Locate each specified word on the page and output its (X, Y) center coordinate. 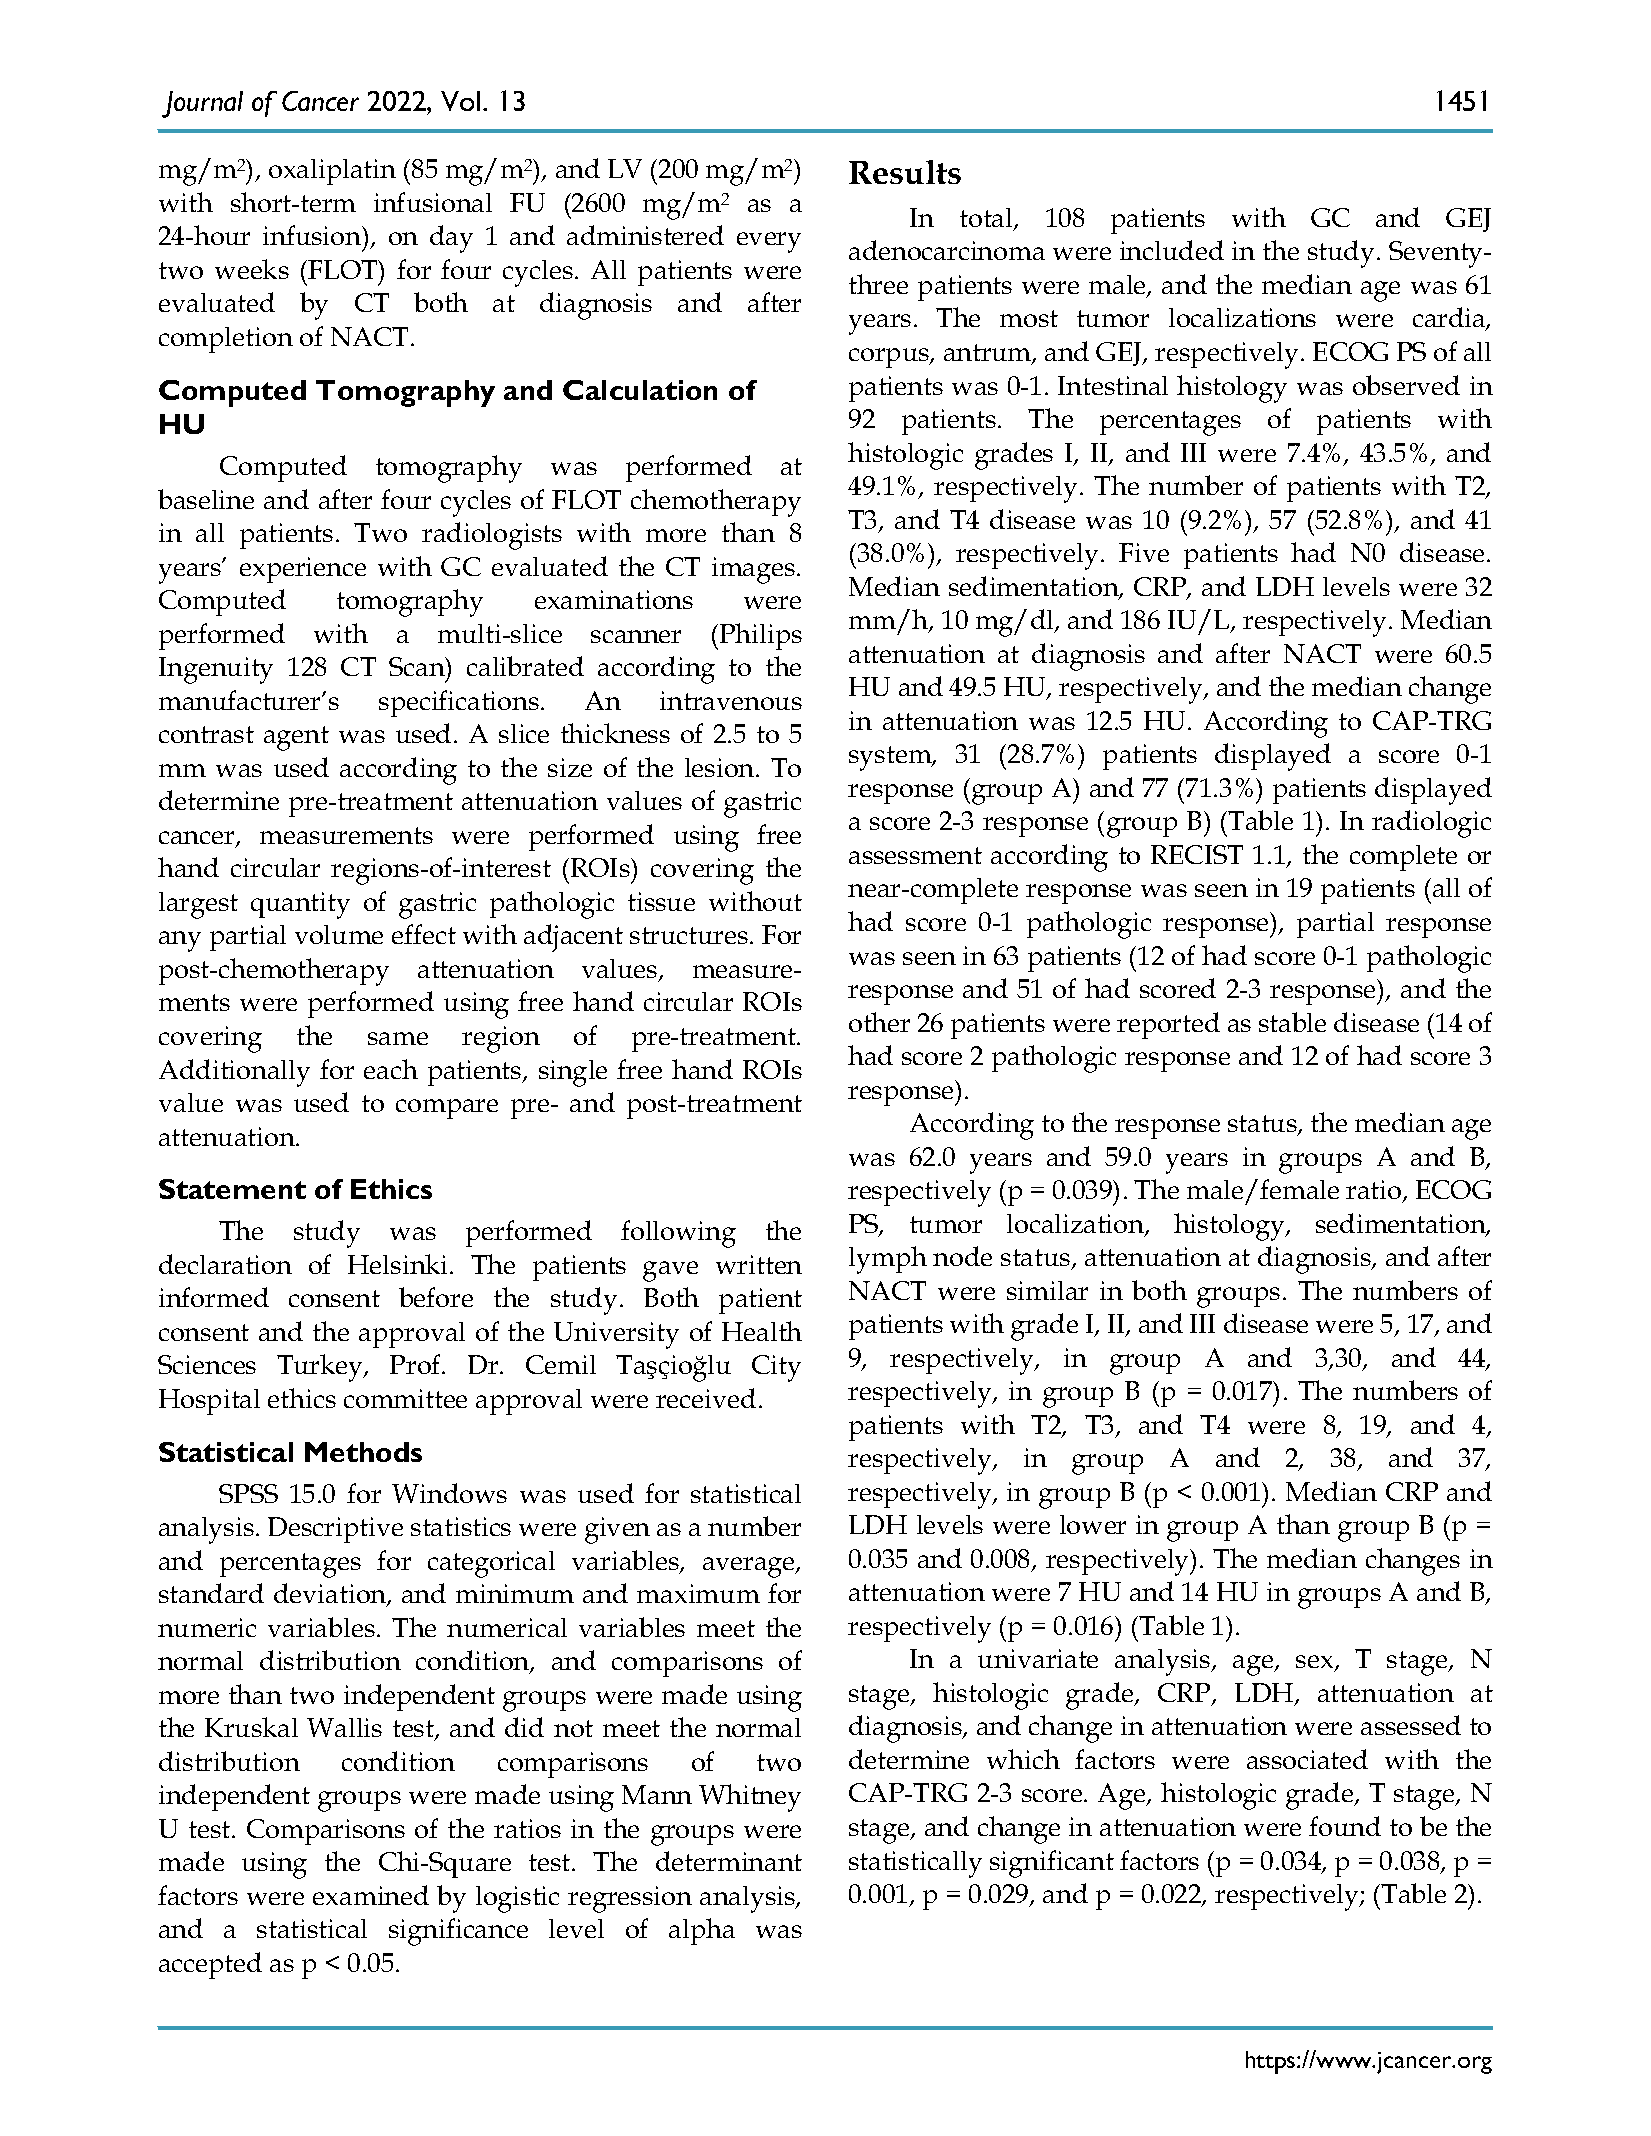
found (1345, 1826)
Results (905, 172)
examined (371, 1895)
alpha (702, 1931)
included (1172, 250)
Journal (202, 104)
